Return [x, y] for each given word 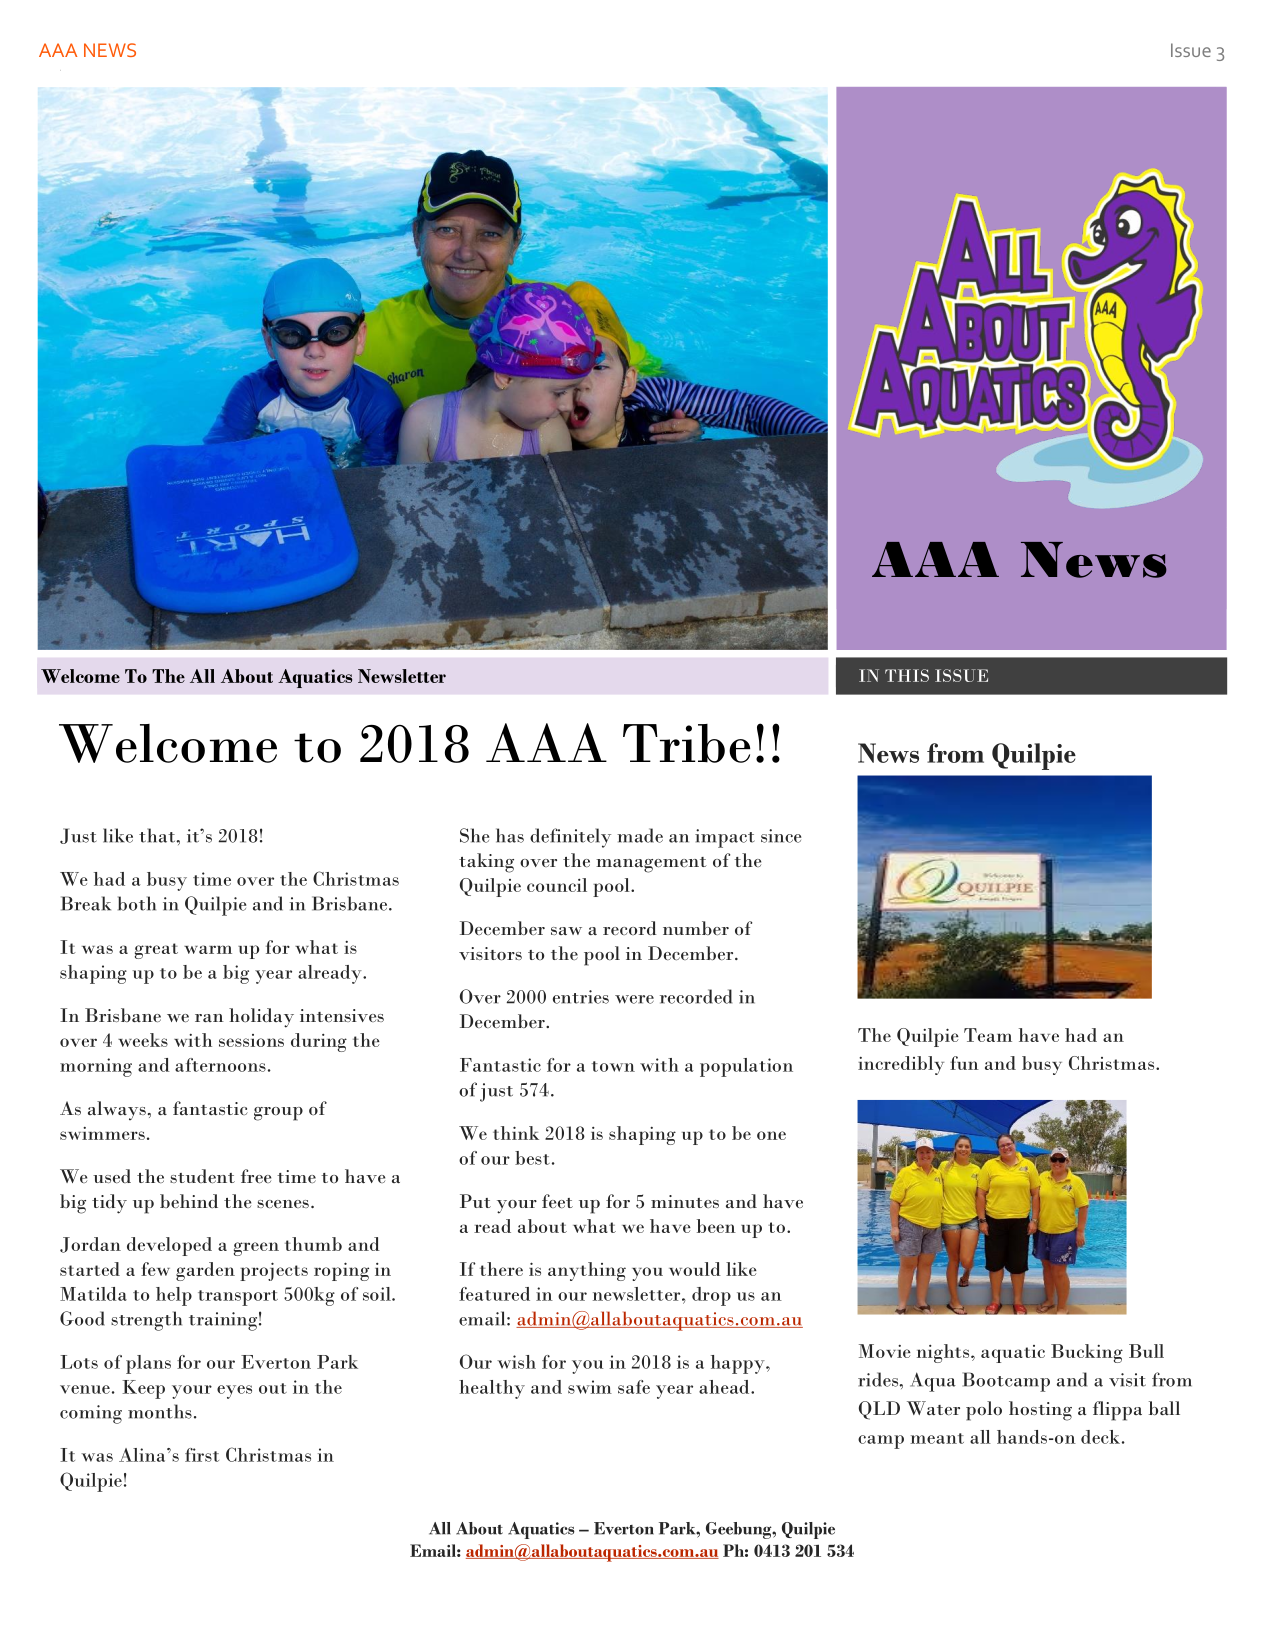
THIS [907, 675]
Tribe [687, 743]
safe [634, 1387]
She [474, 835]
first [202, 1455]
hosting [1040, 1411]
